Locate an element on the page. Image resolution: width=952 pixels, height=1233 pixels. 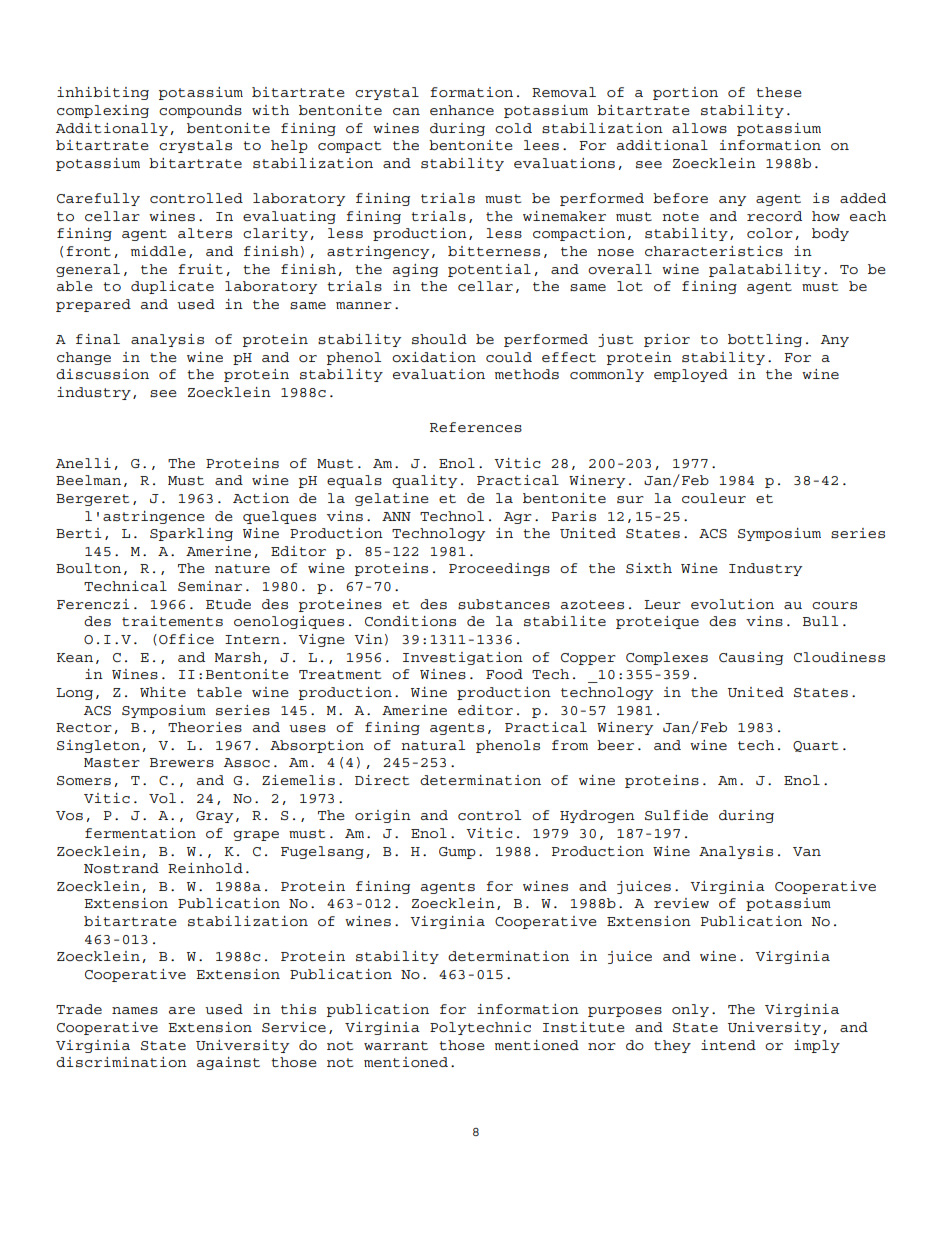
names is located at coordinates (135, 1010).
